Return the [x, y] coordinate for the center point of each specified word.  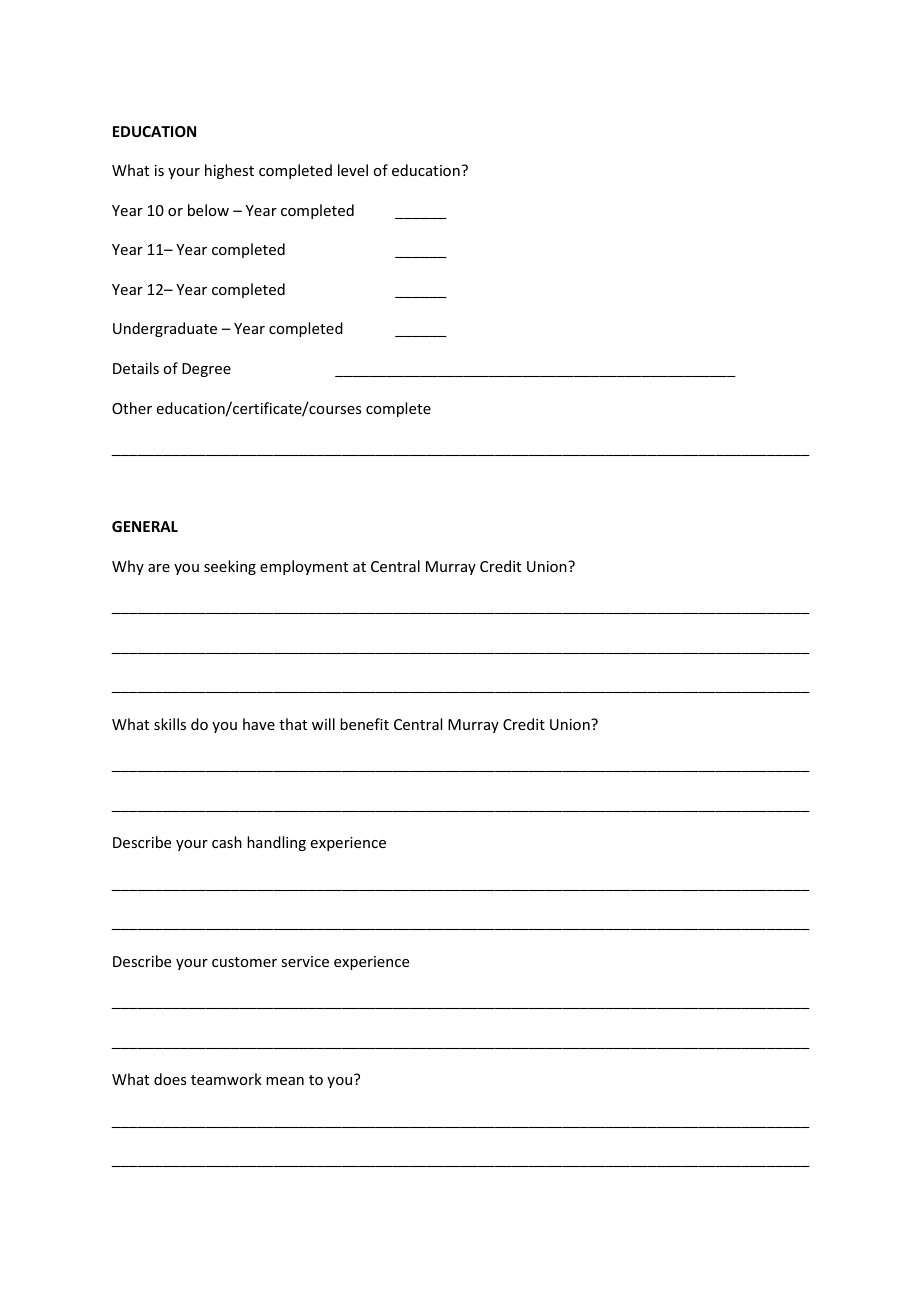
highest [229, 171]
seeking [230, 567]
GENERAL [145, 526]
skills [170, 724]
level [353, 170]
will [323, 724]
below [208, 210]
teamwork [226, 1079]
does [170, 1079]
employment [304, 567]
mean [285, 1081]
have [259, 724]
